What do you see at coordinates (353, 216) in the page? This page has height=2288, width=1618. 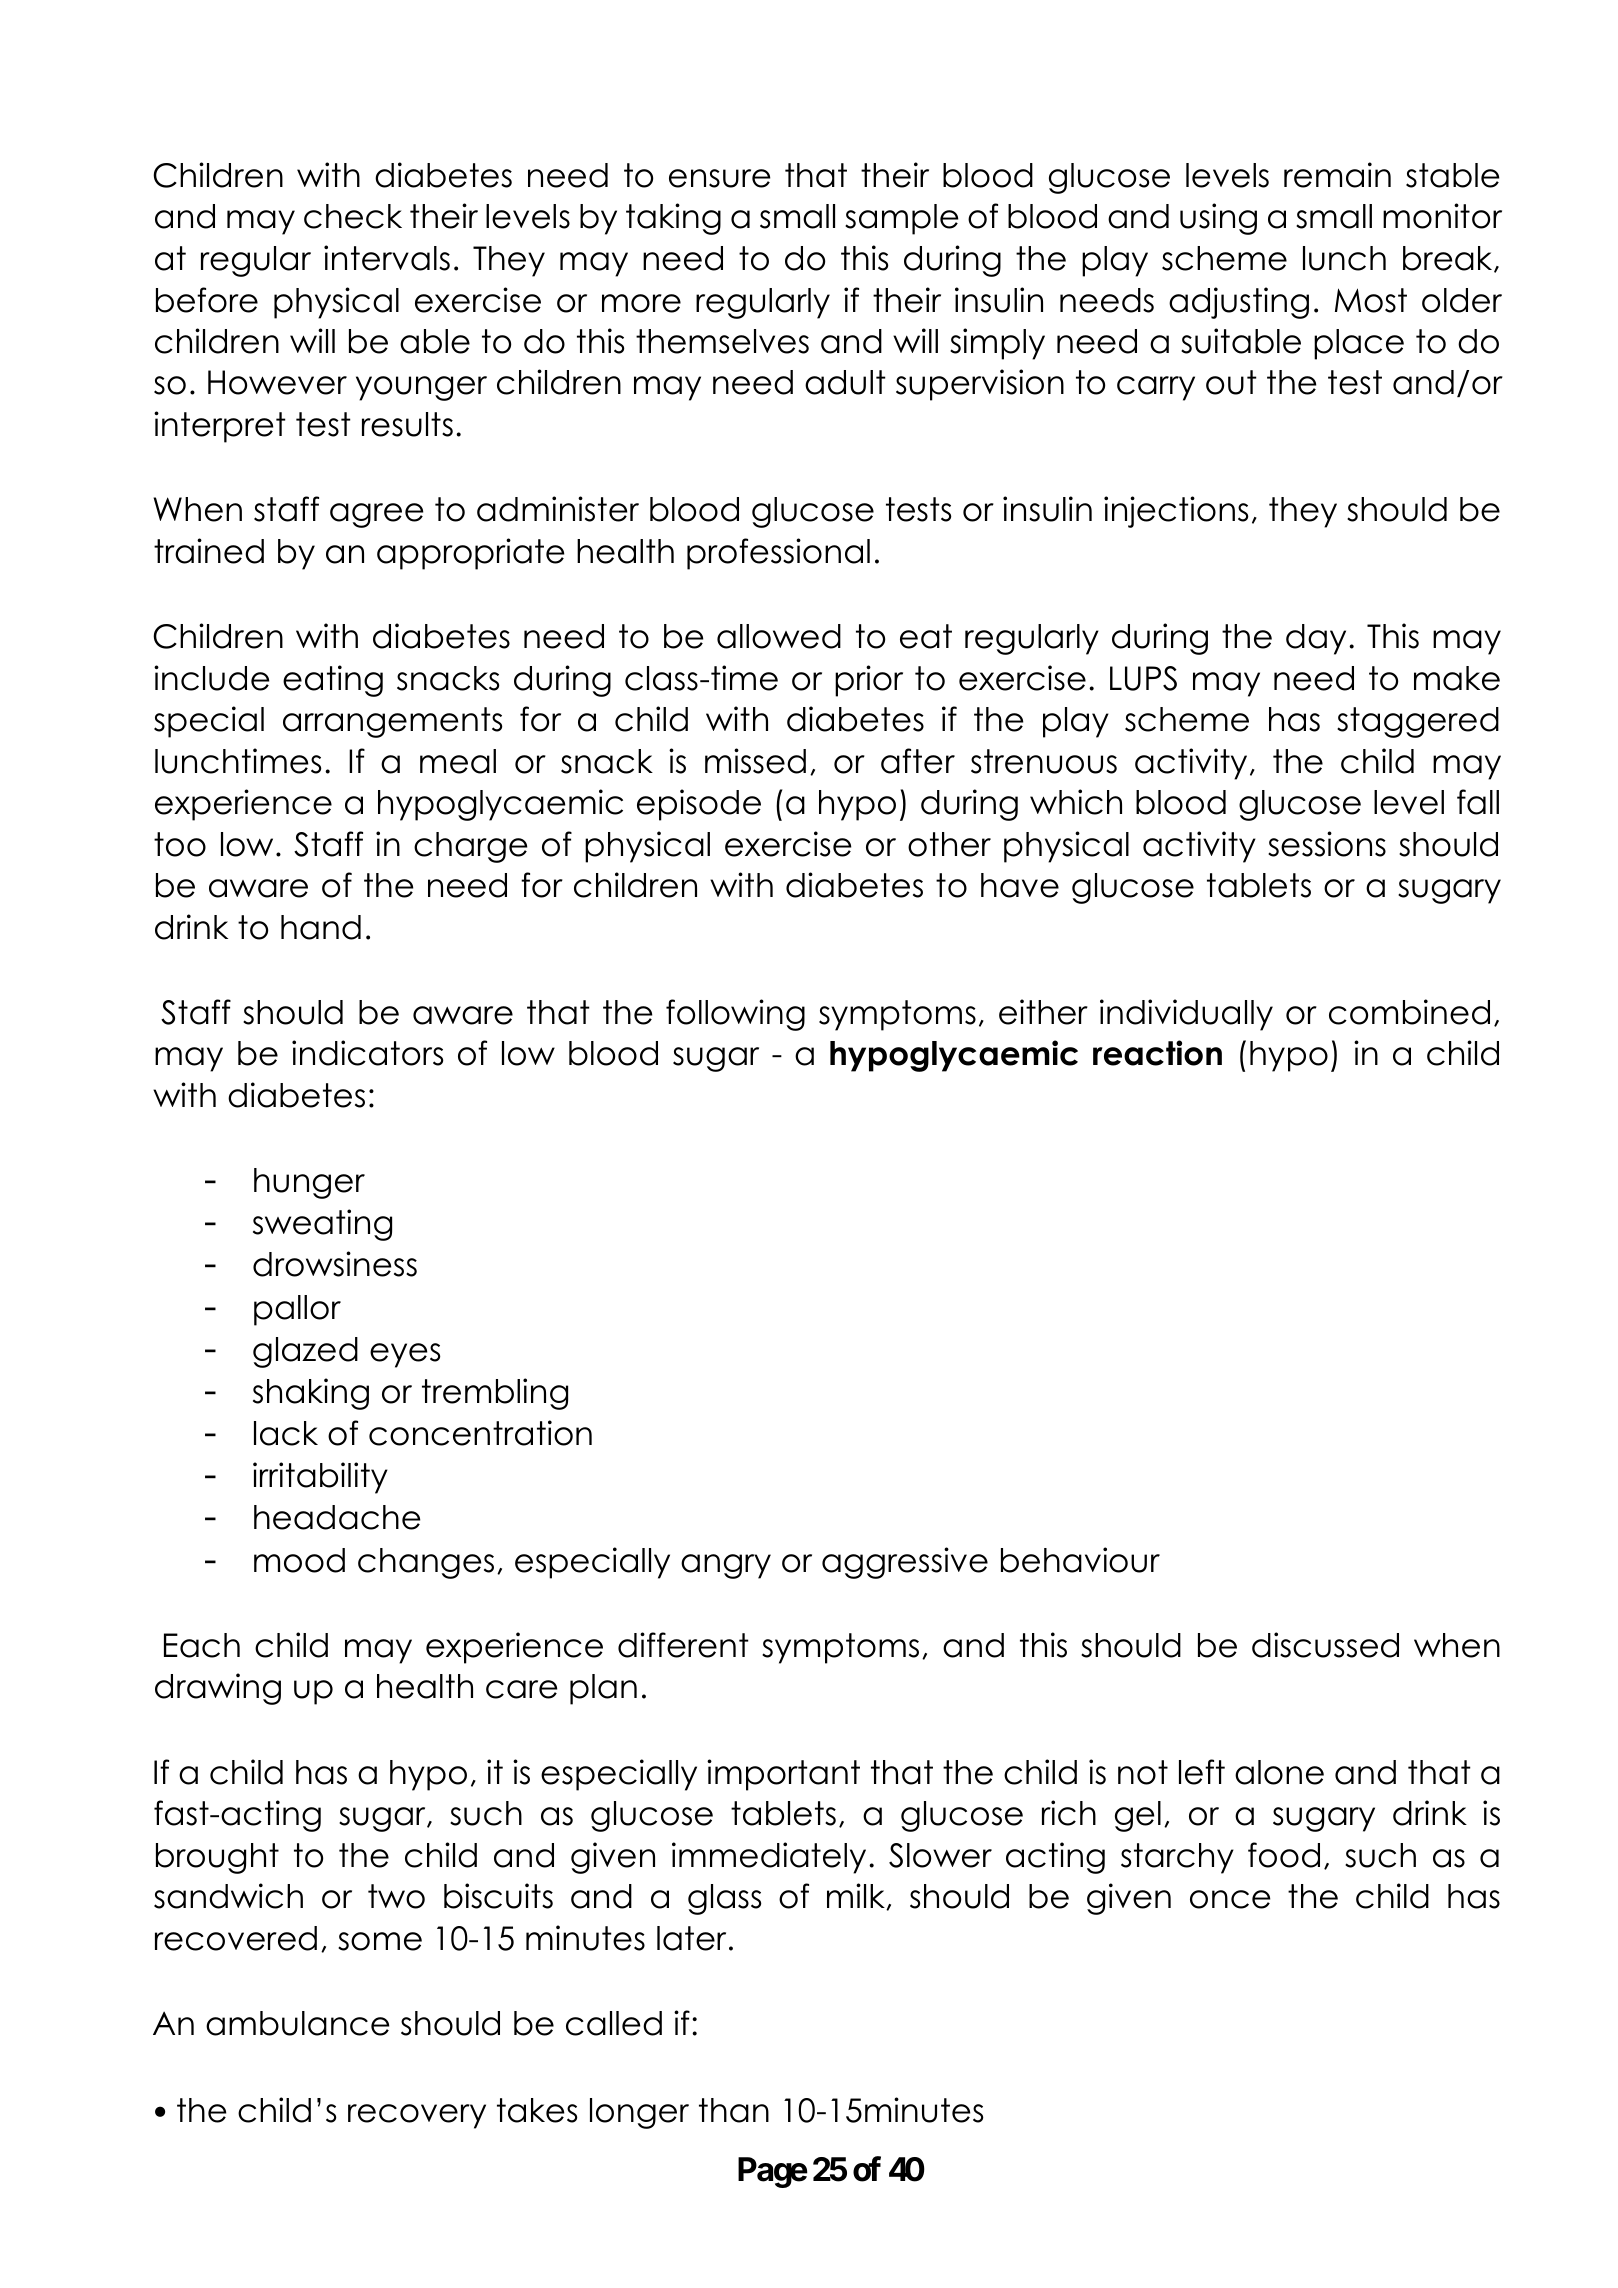 I see `check` at bounding box center [353, 216].
